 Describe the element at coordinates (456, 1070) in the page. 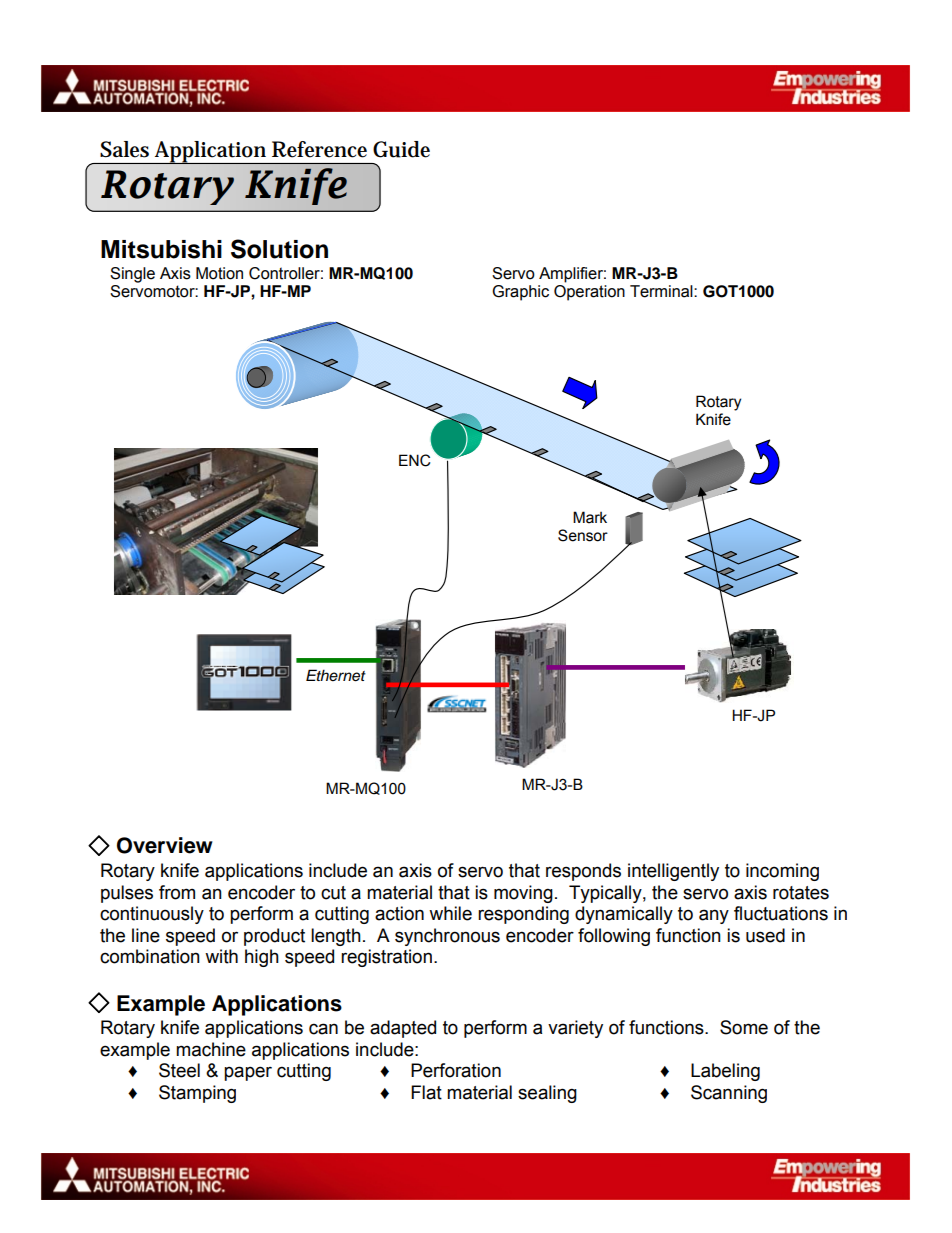

I see `Perforation` at that location.
